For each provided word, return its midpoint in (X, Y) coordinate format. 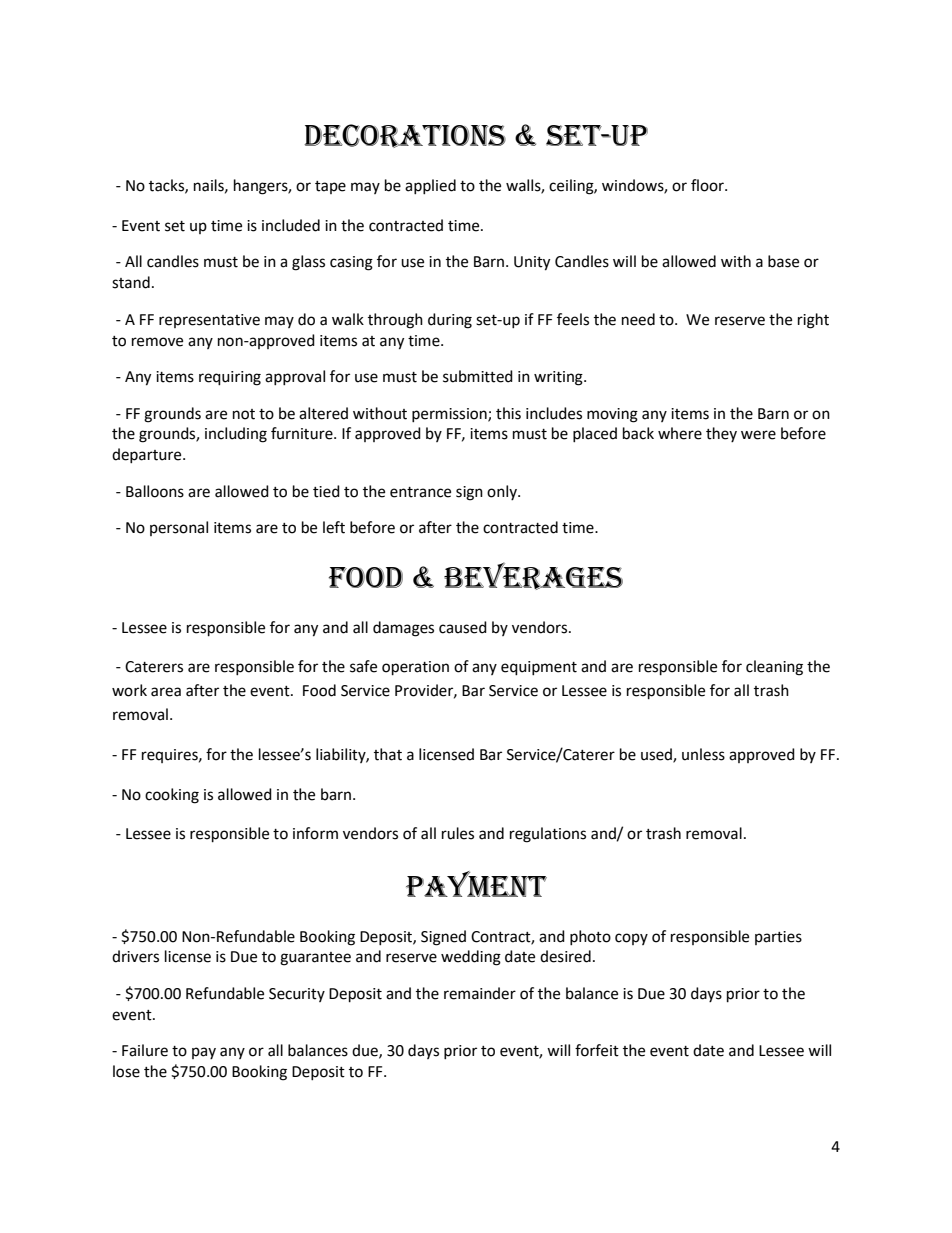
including (236, 435)
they (721, 434)
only (503, 492)
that (388, 754)
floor (708, 185)
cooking (172, 796)
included (291, 225)
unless (703, 754)
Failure (145, 1050)
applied (430, 186)
